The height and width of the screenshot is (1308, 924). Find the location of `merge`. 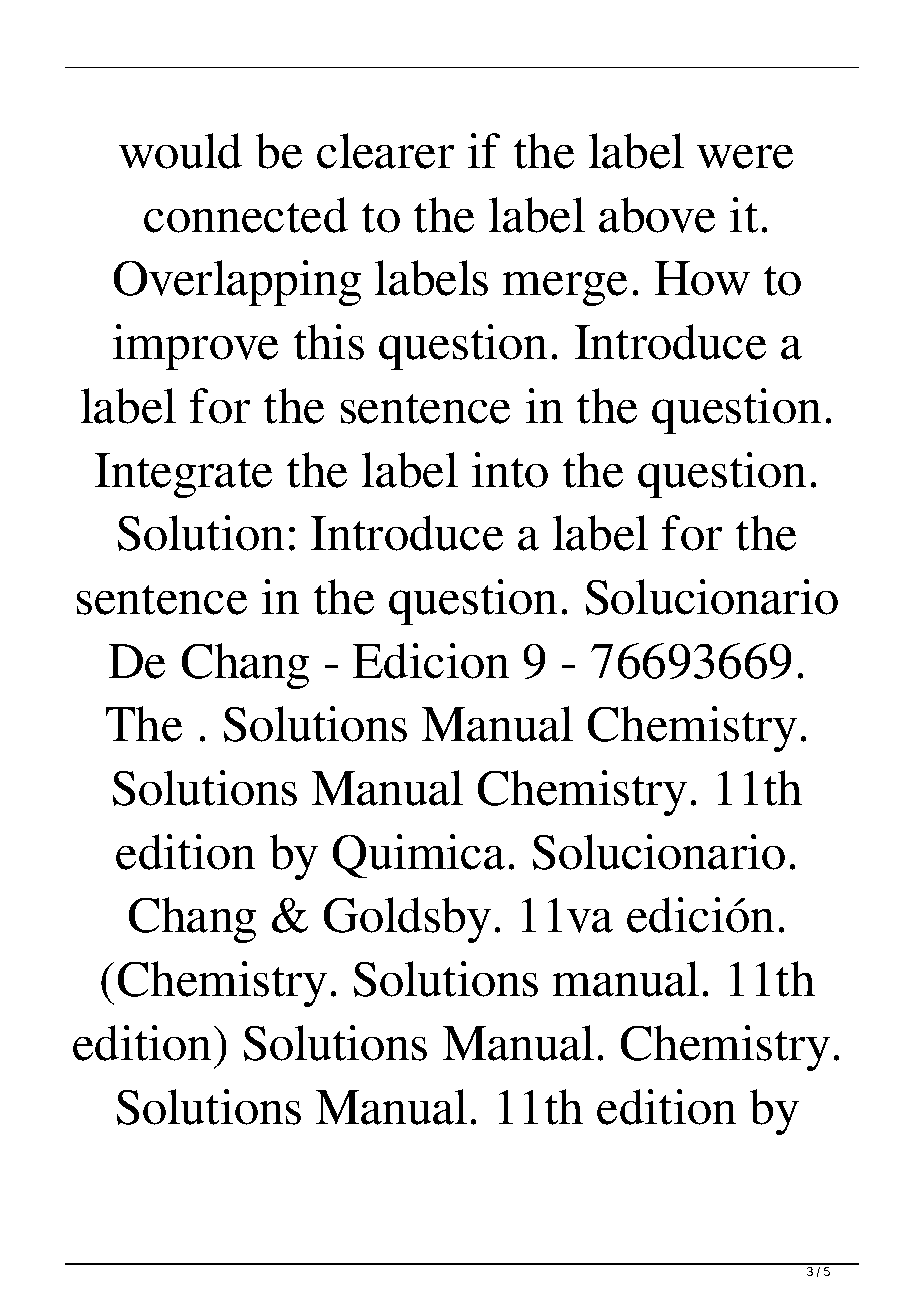

merge is located at coordinates (565, 289).
